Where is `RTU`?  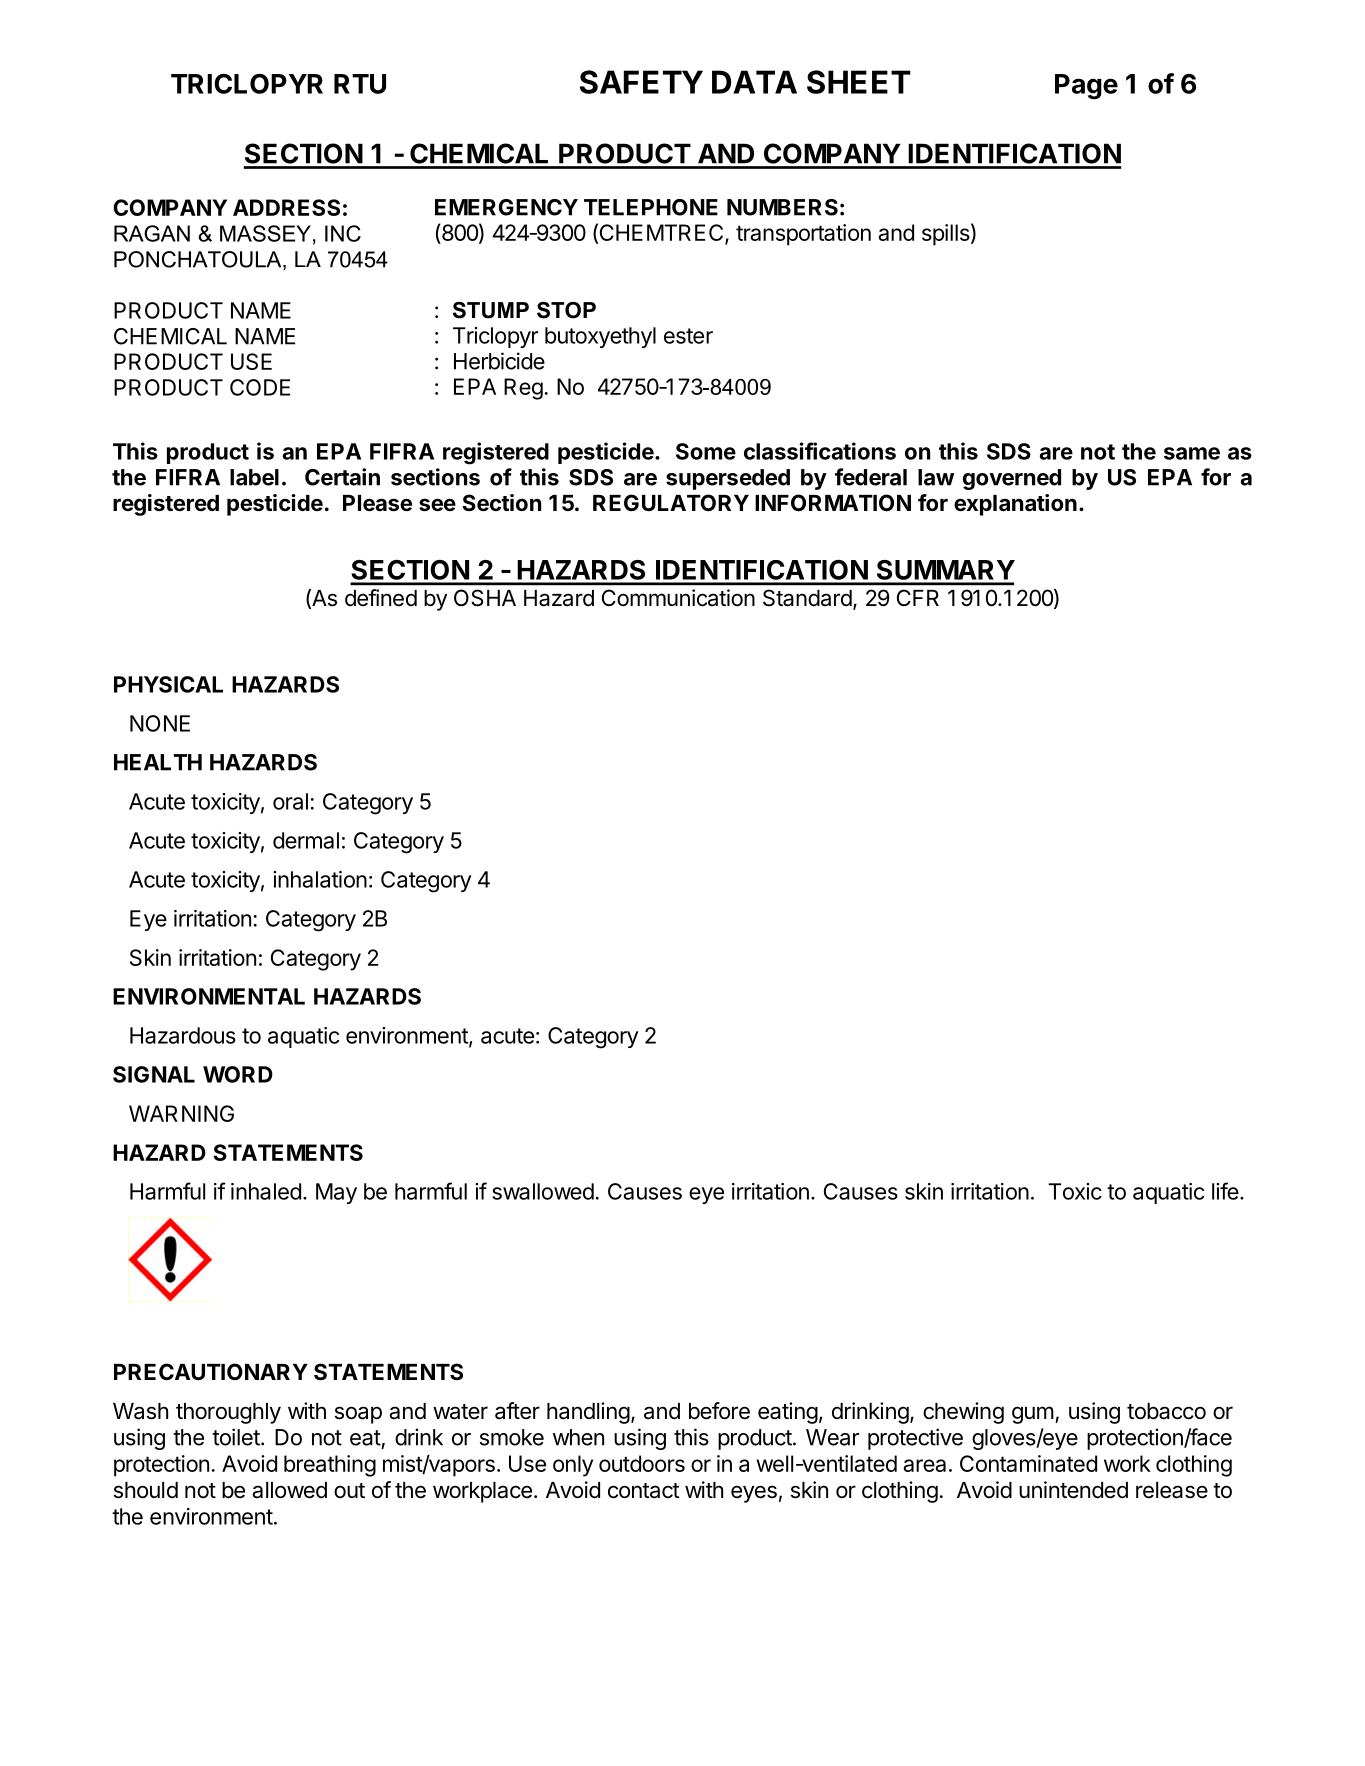
RTU is located at coordinates (360, 84).
